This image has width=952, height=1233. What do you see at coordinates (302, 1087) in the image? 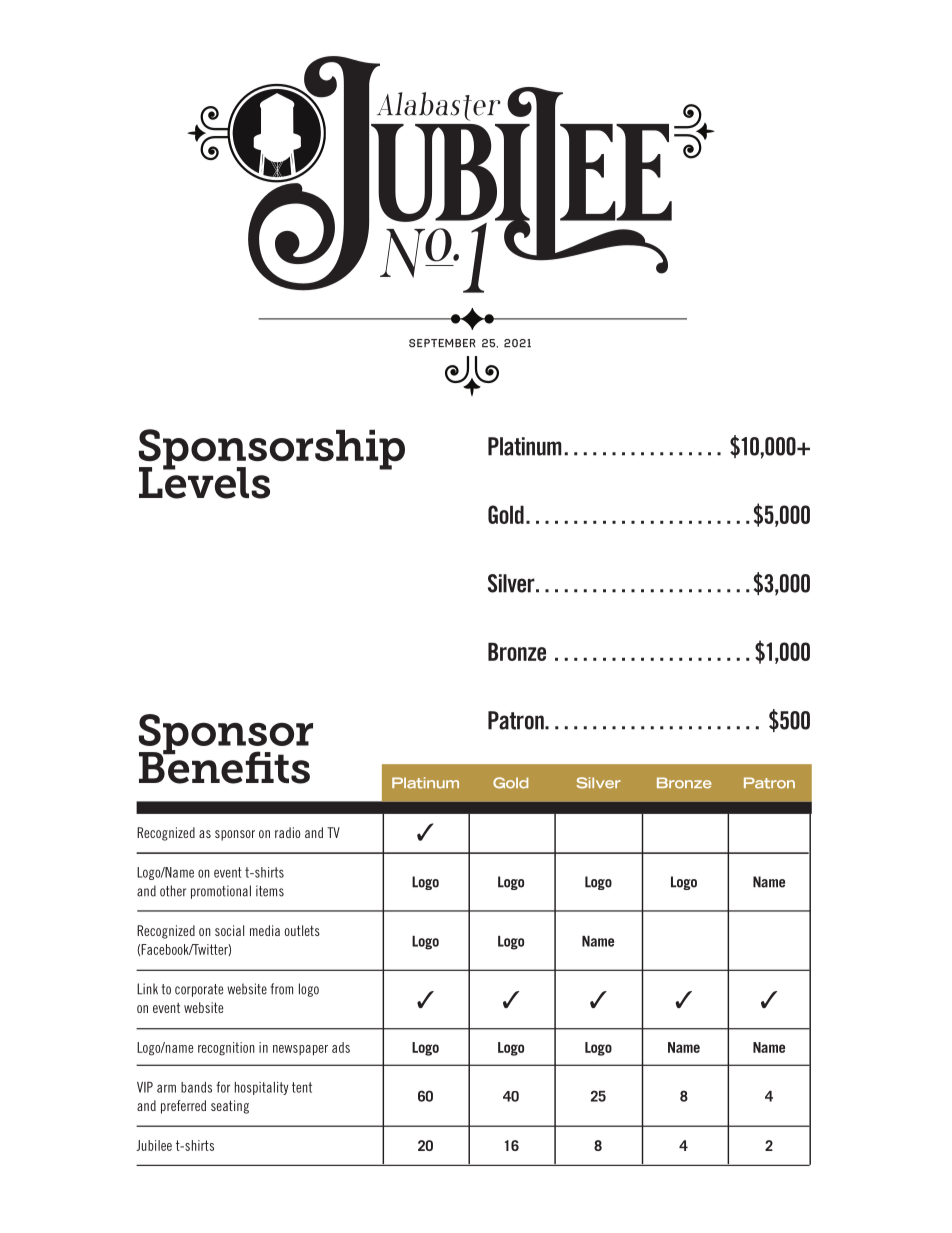
I see `tent` at bounding box center [302, 1087].
